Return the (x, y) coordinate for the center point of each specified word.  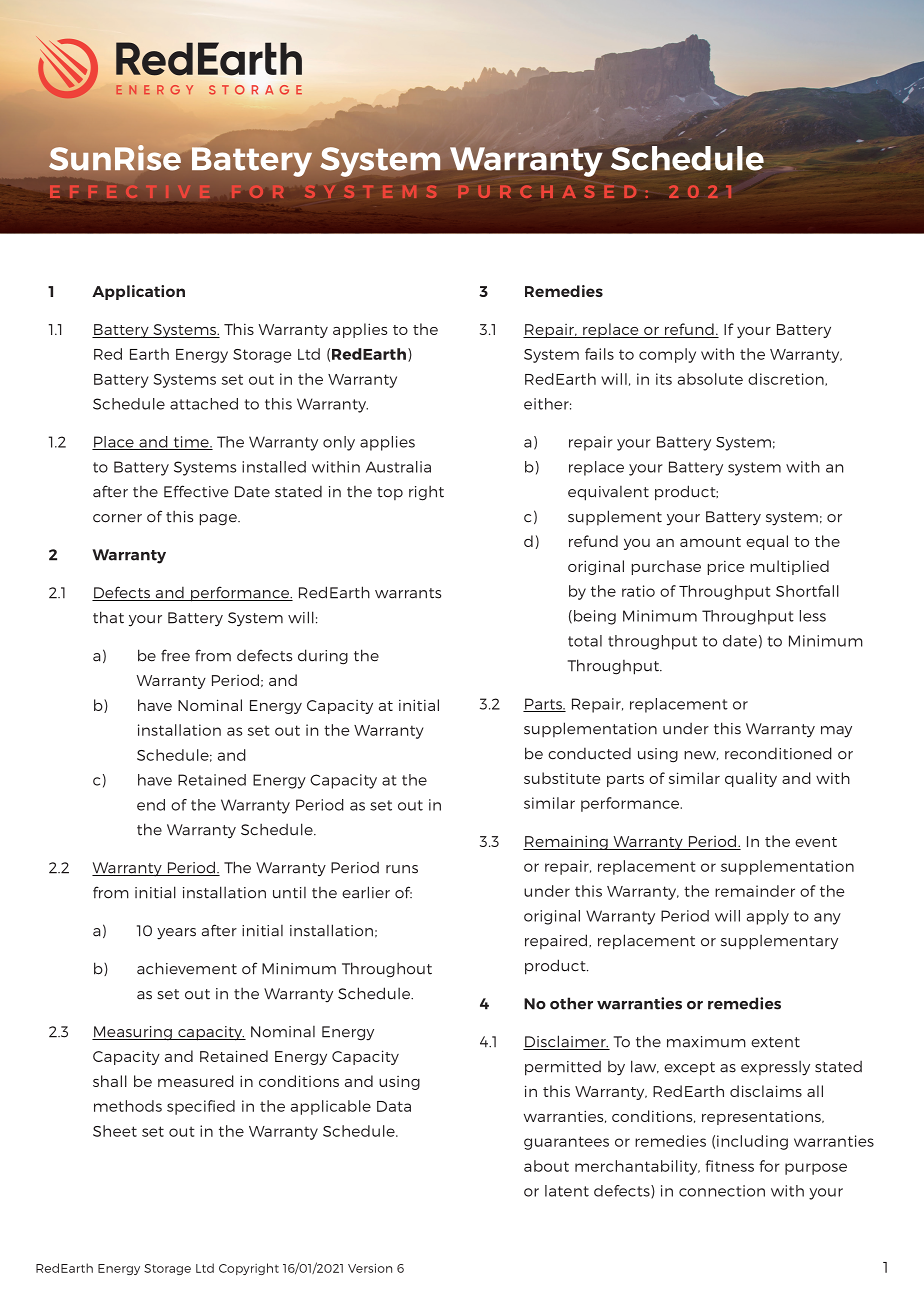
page (219, 520)
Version (370, 1268)
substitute (562, 778)
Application (138, 292)
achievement (187, 968)
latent (567, 1191)
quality (751, 779)
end (151, 805)
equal (767, 542)
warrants (408, 593)
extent (775, 1042)
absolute (710, 379)
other (571, 1003)
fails (599, 354)
